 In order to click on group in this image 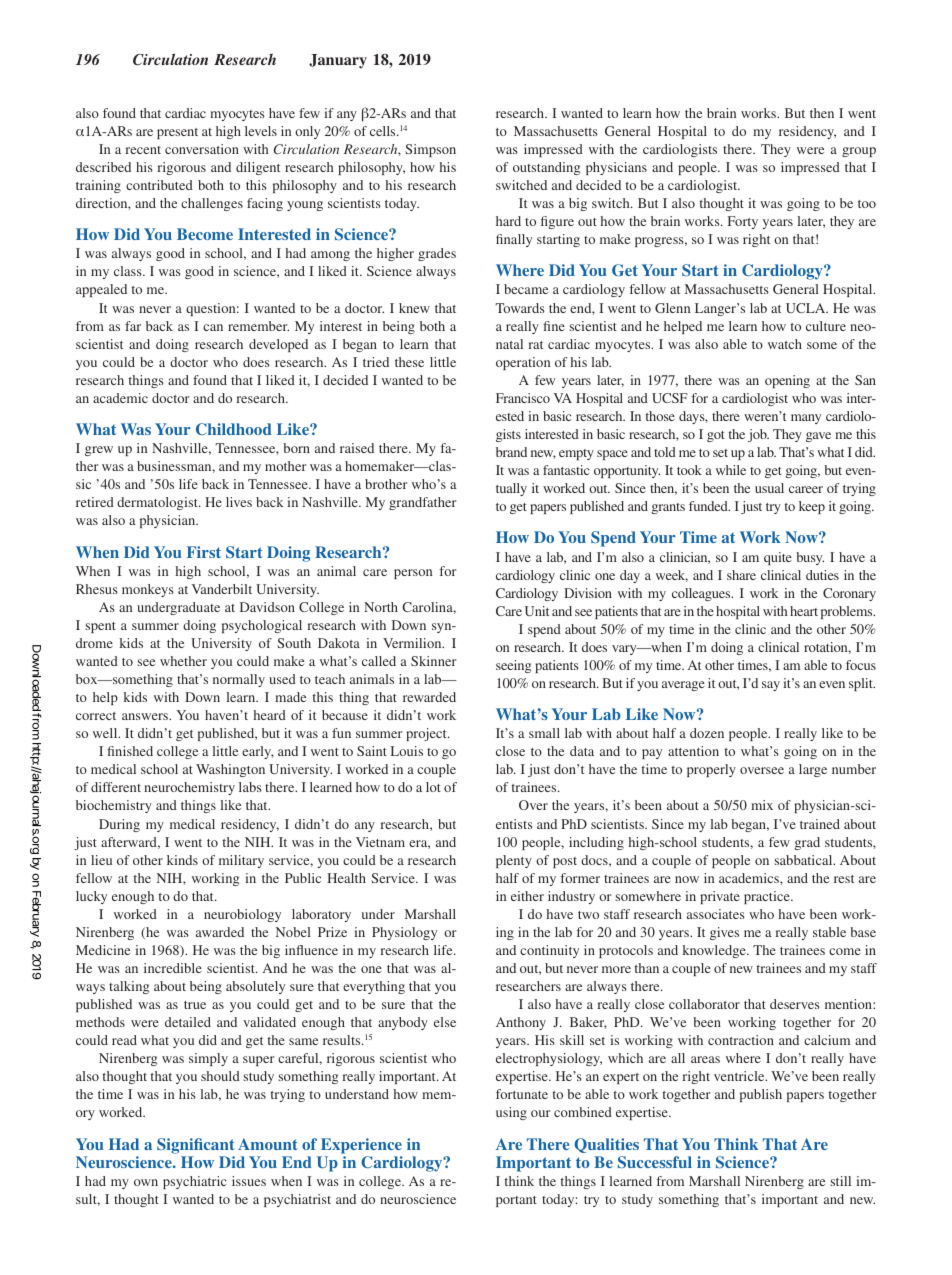, I will do `click(859, 152)`.
